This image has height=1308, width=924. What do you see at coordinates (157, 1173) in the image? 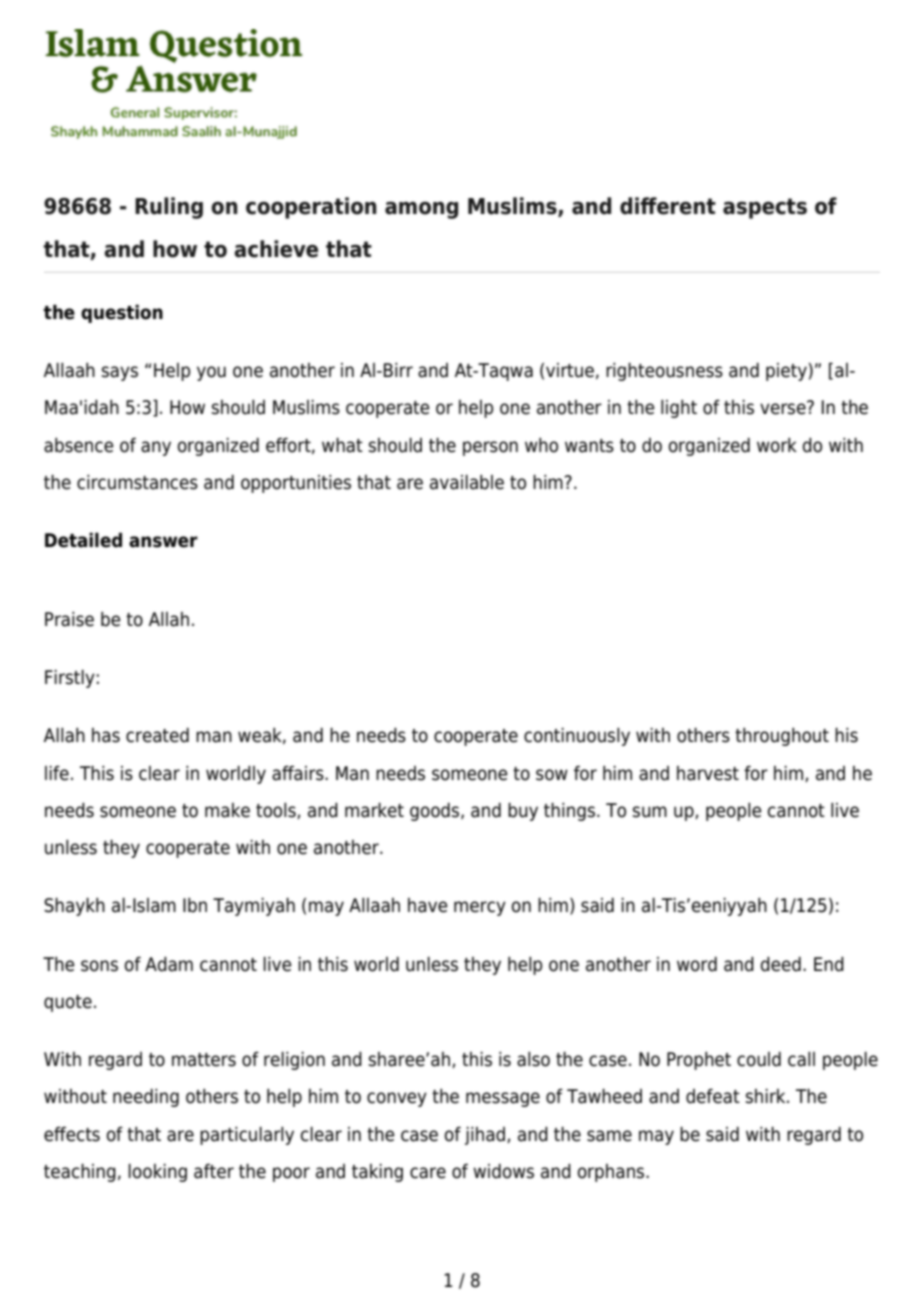
I see `looking` at bounding box center [157, 1173].
